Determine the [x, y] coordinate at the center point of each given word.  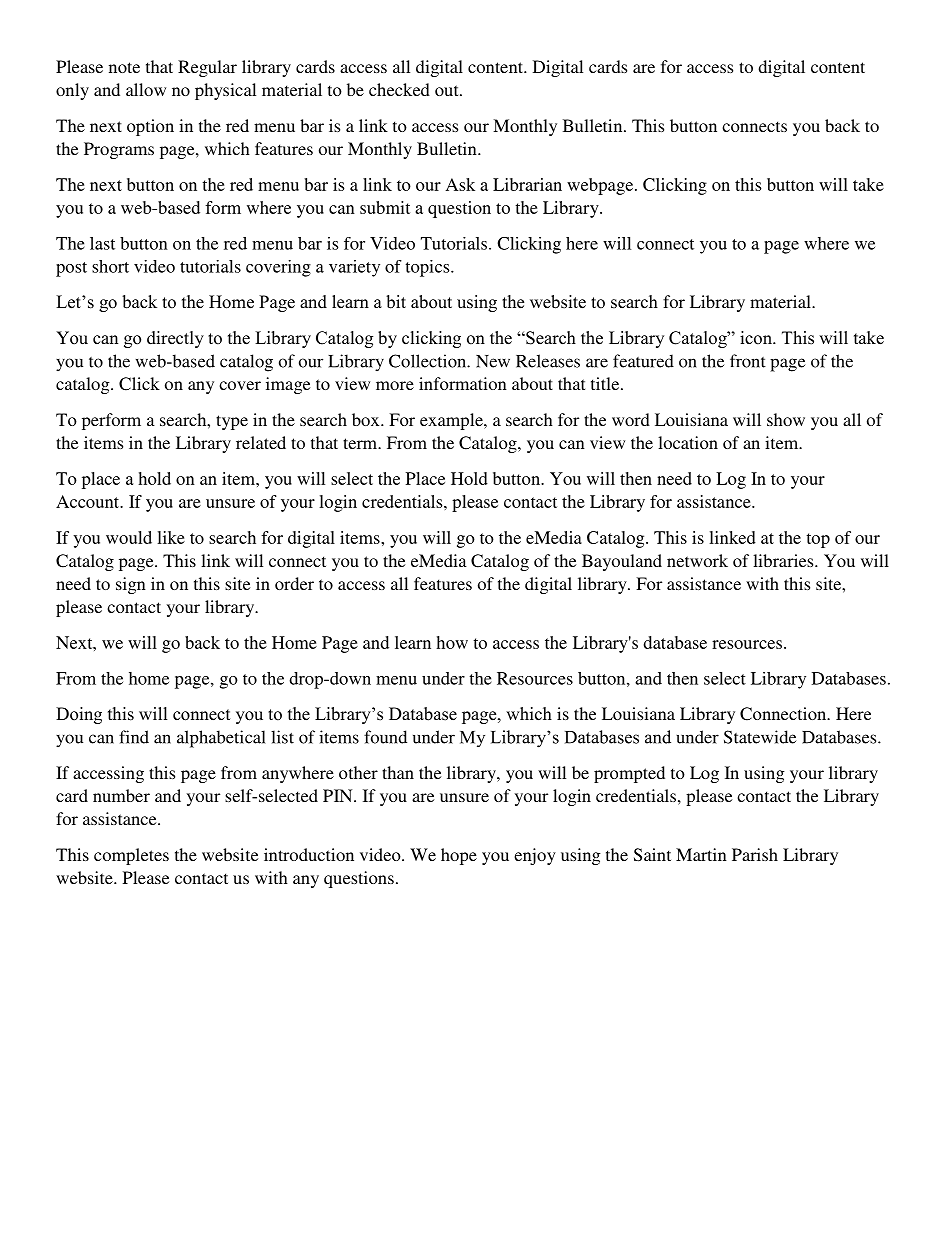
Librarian [527, 184]
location [688, 442]
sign [131, 585]
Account [89, 501]
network [697, 560]
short [110, 266]
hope [459, 856]
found [385, 737]
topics [428, 268]
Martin [701, 854]
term [361, 443]
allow [146, 89]
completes [131, 856]
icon [757, 338]
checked [399, 89]
